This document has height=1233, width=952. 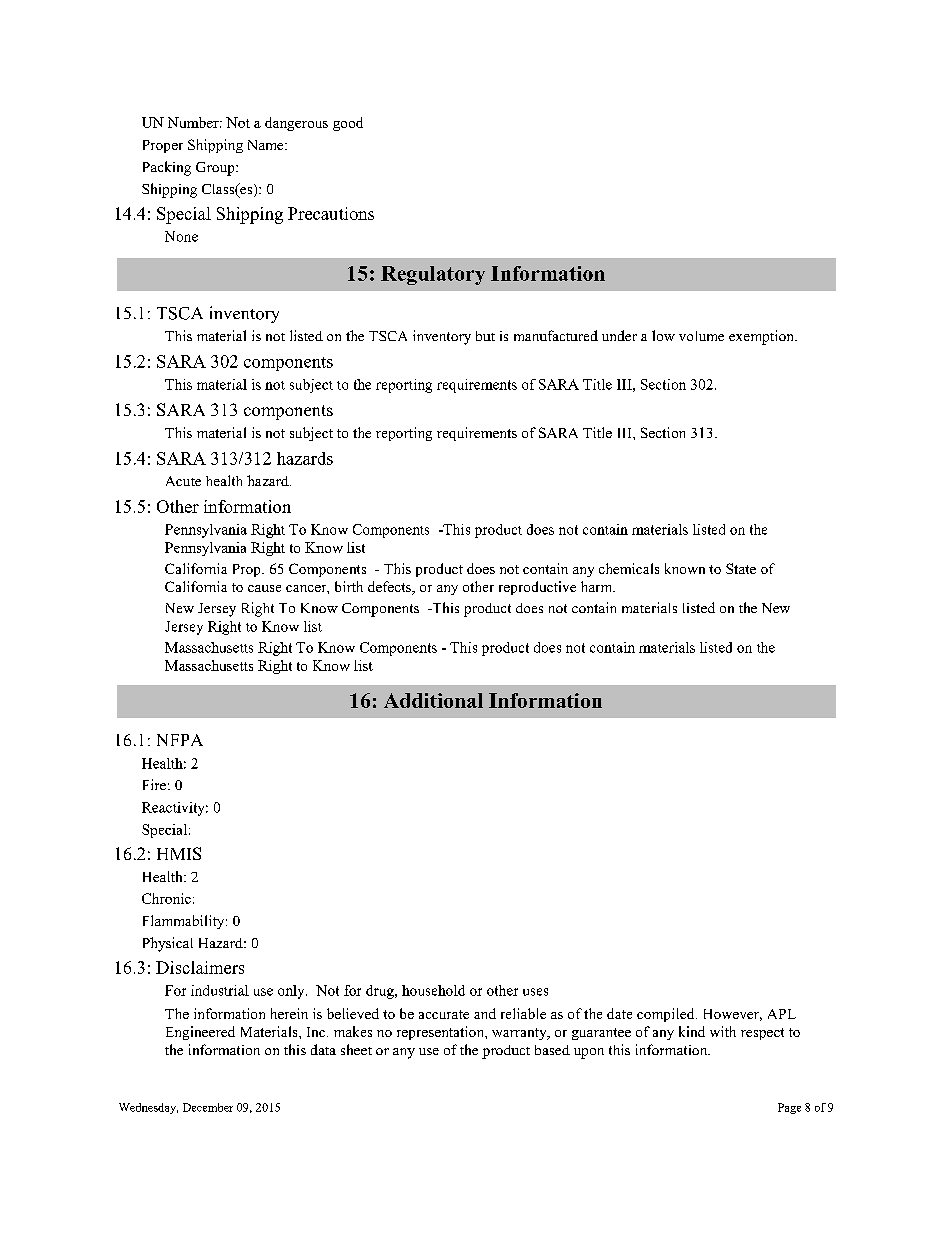 I want to click on defects, so click(x=390, y=588).
